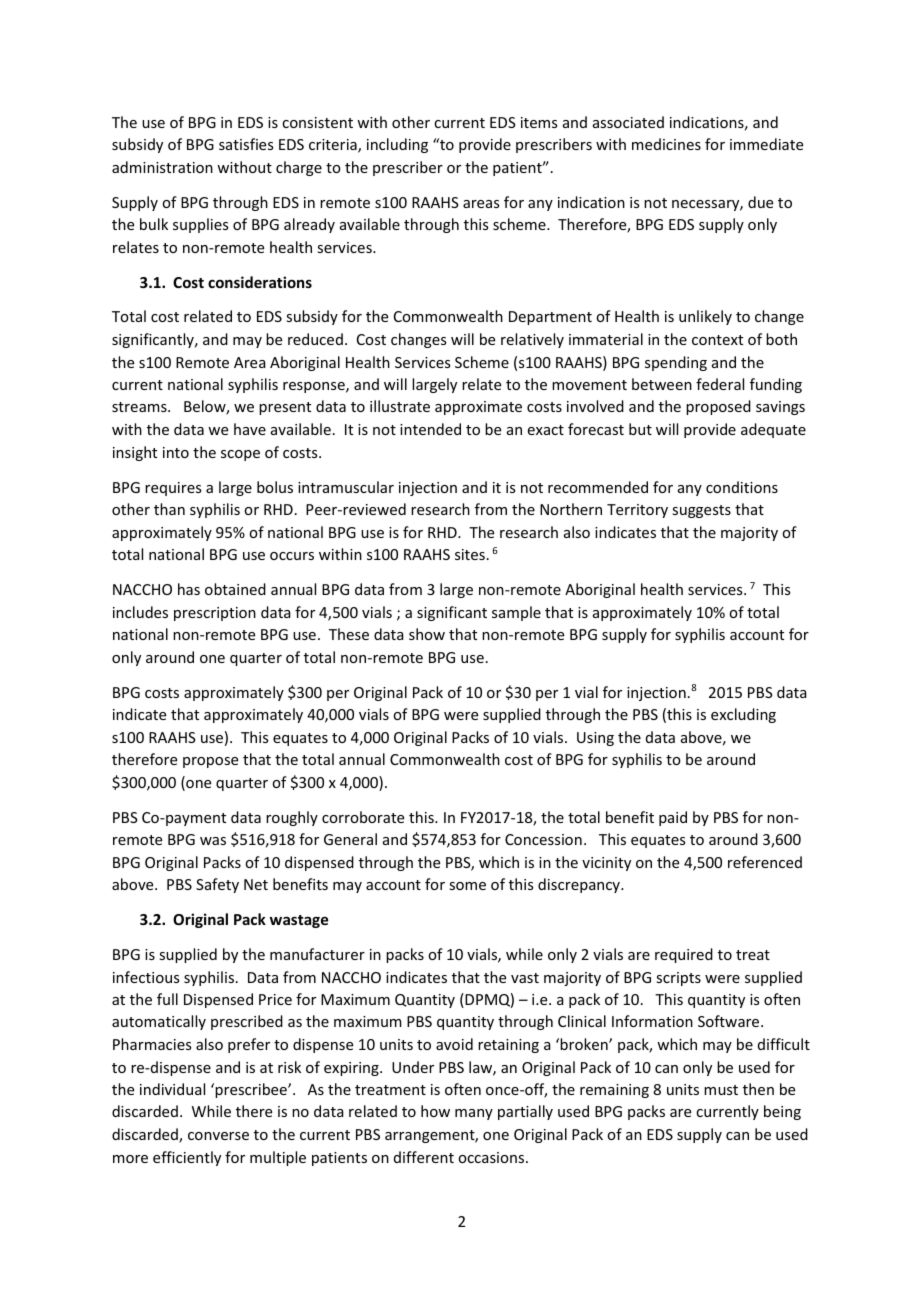 Image resolution: width=924 pixels, height=1308 pixels. Describe the element at coordinates (742, 487) in the screenshot. I see `conditions` at that location.
